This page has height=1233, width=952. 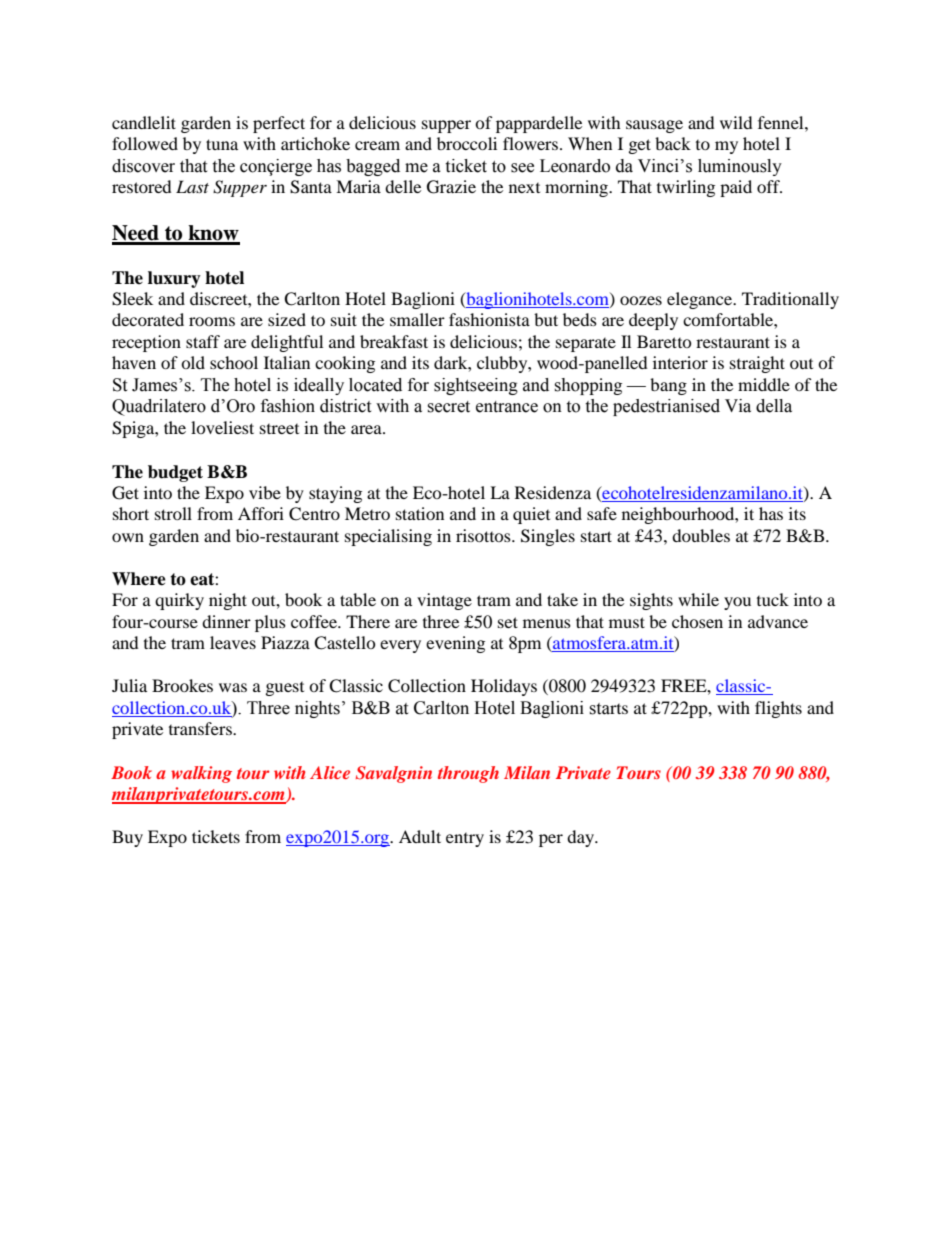 I want to click on rooms, so click(x=212, y=321).
